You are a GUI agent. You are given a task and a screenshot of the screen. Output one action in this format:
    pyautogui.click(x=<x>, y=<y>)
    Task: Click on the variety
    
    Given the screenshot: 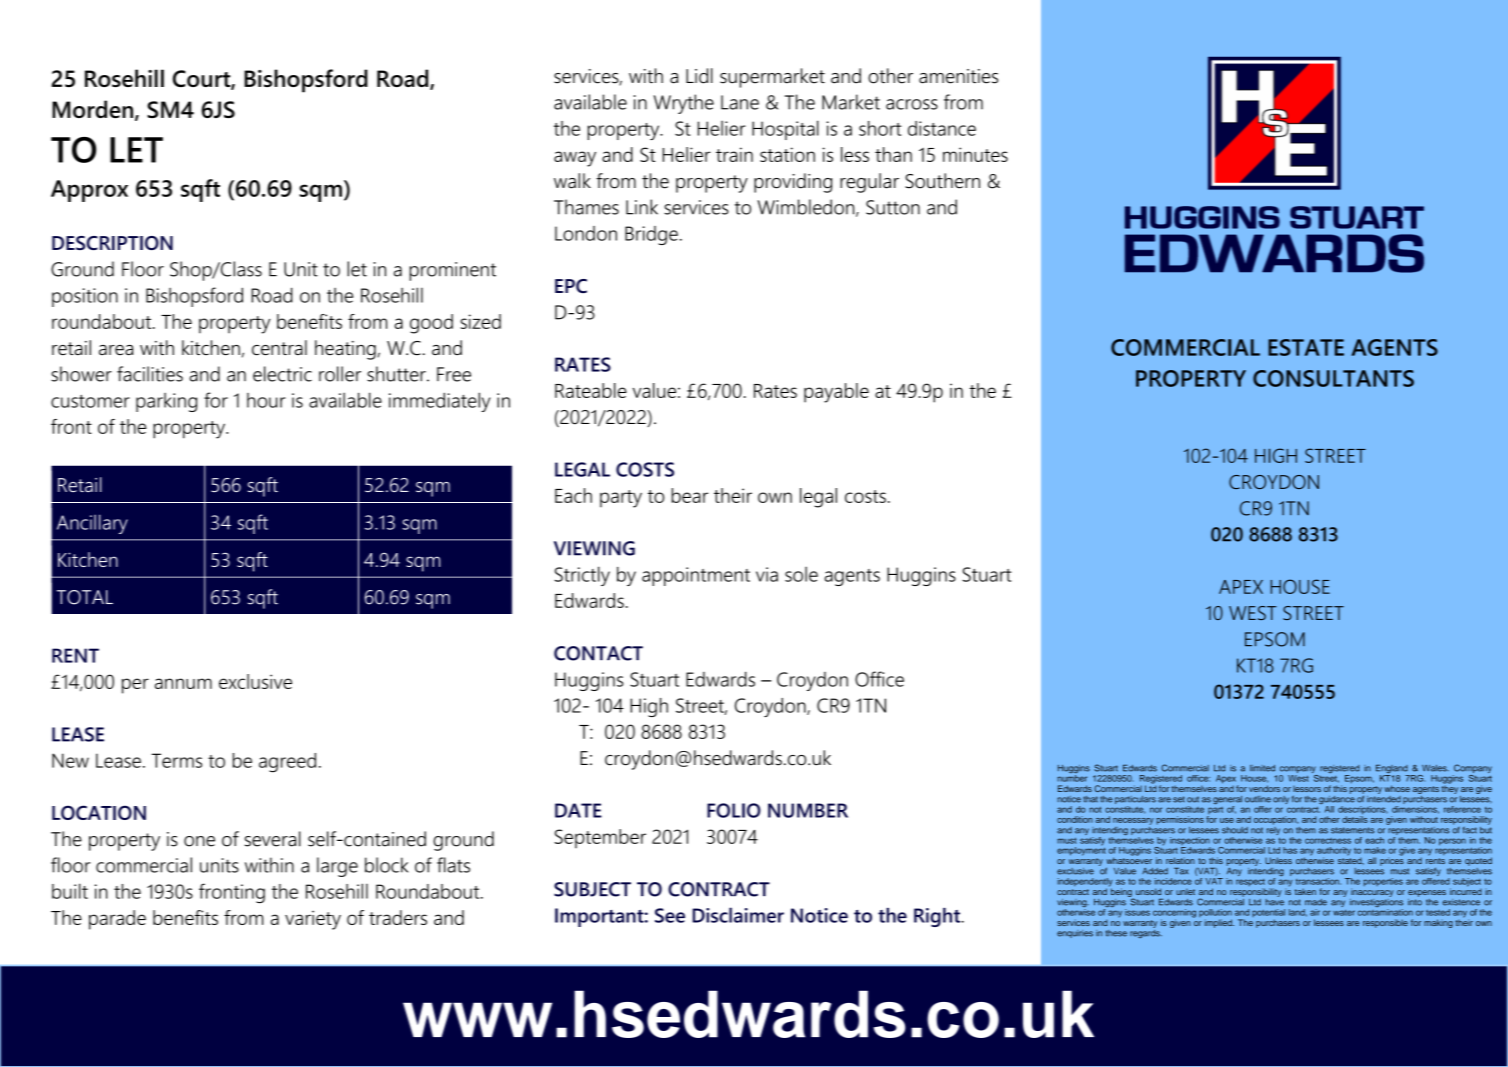 What is the action you would take?
    pyautogui.click(x=313, y=920)
